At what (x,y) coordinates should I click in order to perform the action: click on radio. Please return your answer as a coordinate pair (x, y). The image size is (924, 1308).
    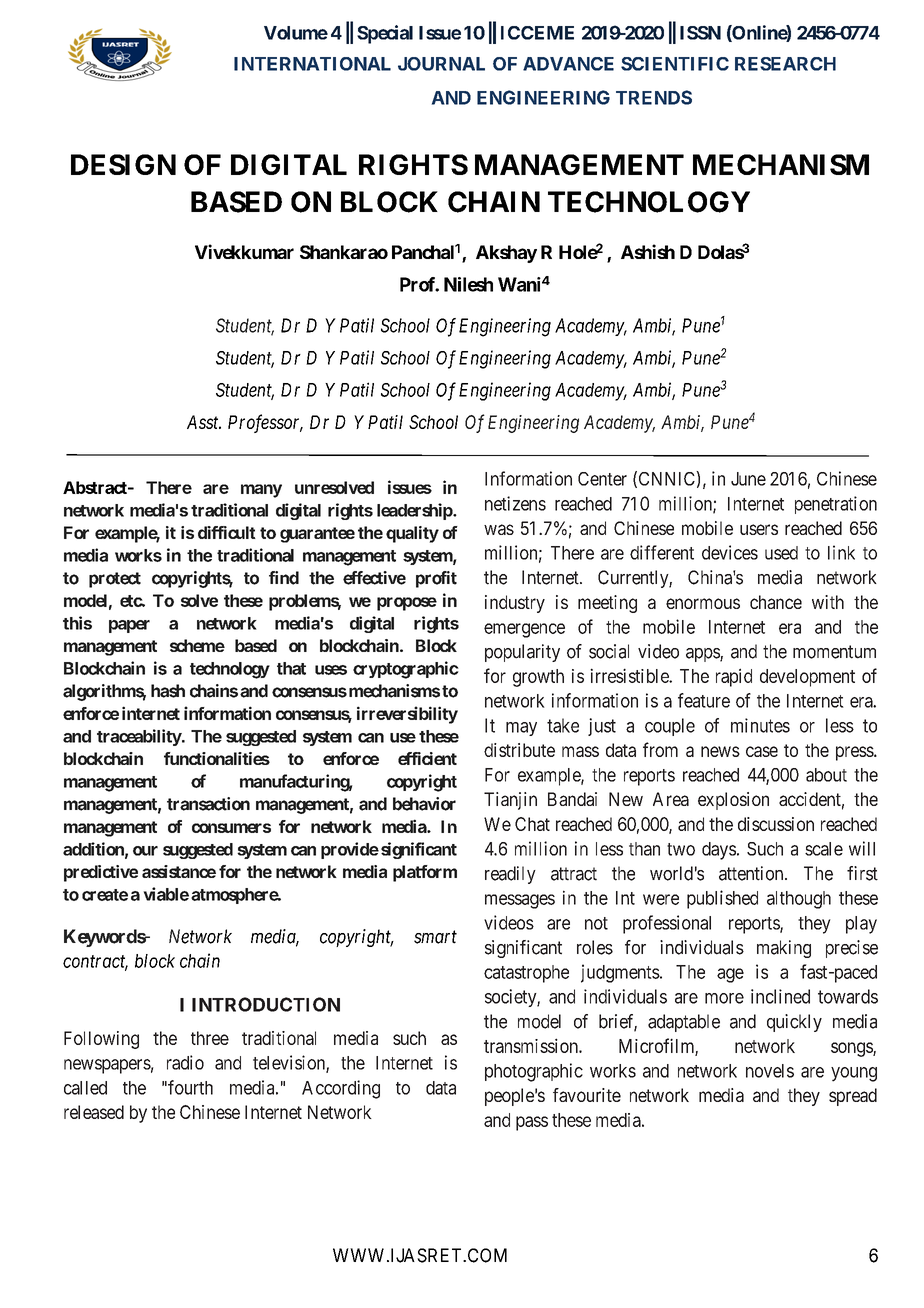
    Looking at the image, I should click on (185, 1062).
